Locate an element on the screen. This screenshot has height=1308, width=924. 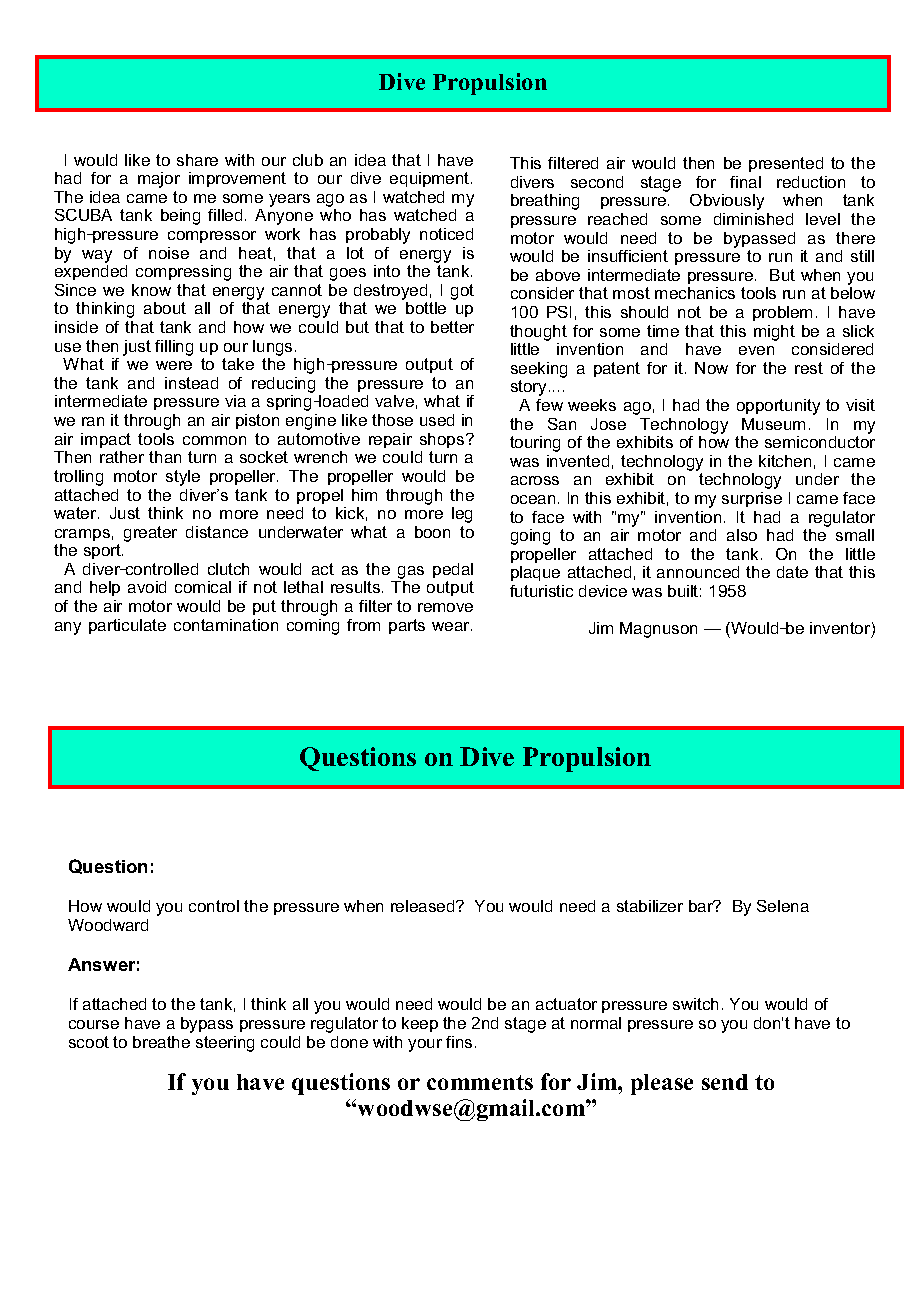
fins is located at coordinates (459, 1042).
